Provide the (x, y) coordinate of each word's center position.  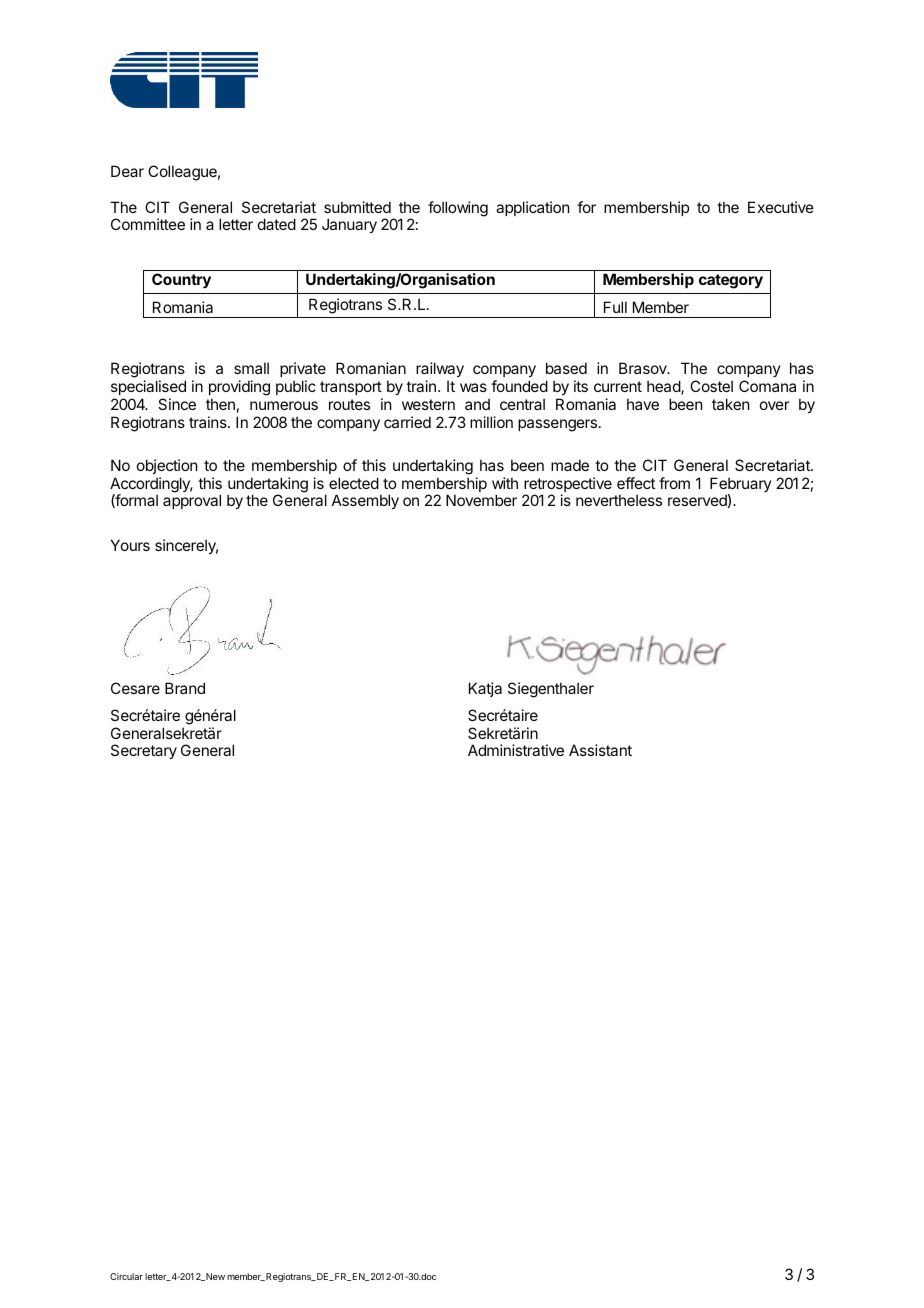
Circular (126, 1276)
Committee (148, 224)
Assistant (600, 750)
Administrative (516, 750)
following (458, 209)
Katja (485, 689)
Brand (185, 688)
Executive (781, 207)
